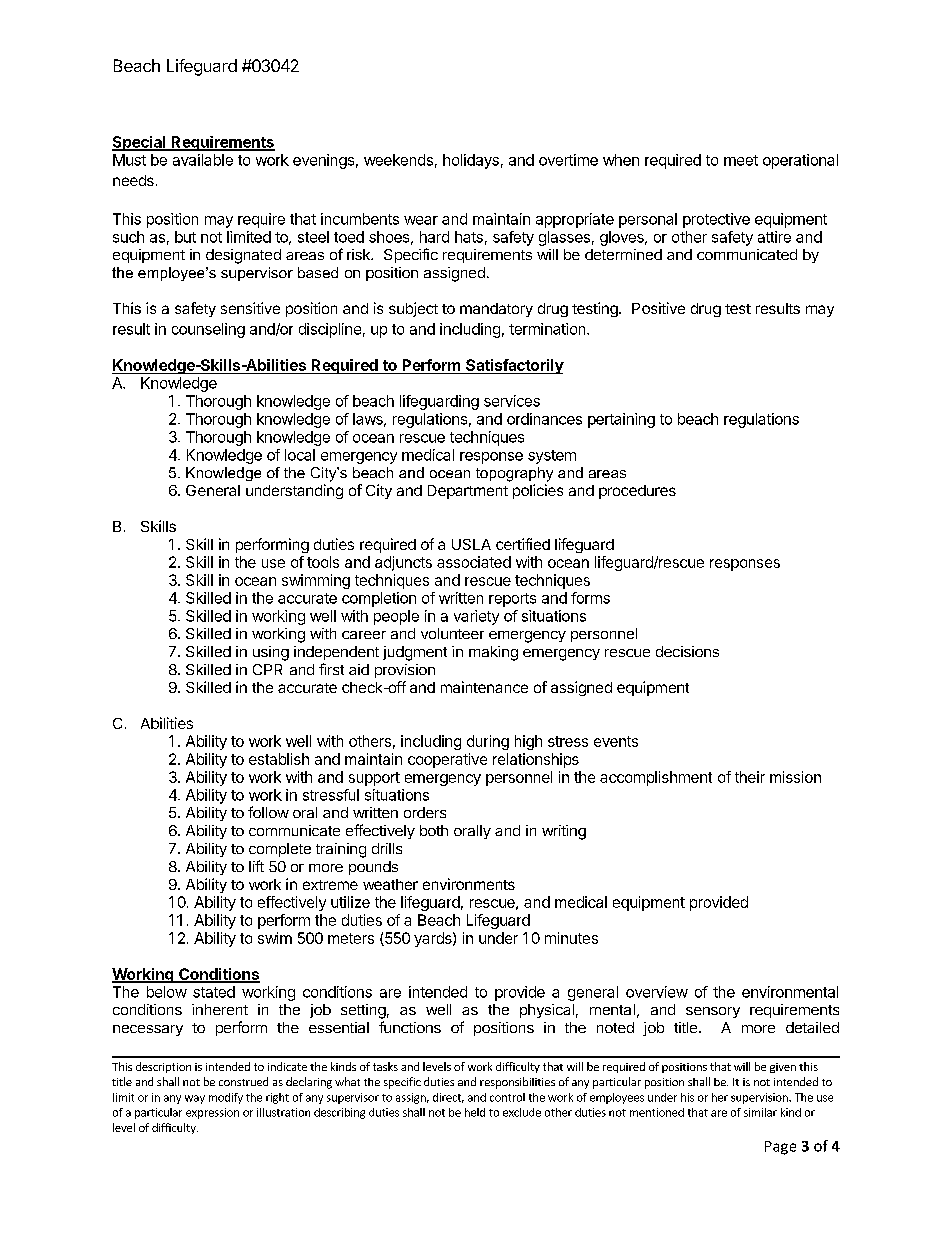 Image resolution: width=952 pixels, height=1233 pixels. I want to click on local, so click(300, 455).
